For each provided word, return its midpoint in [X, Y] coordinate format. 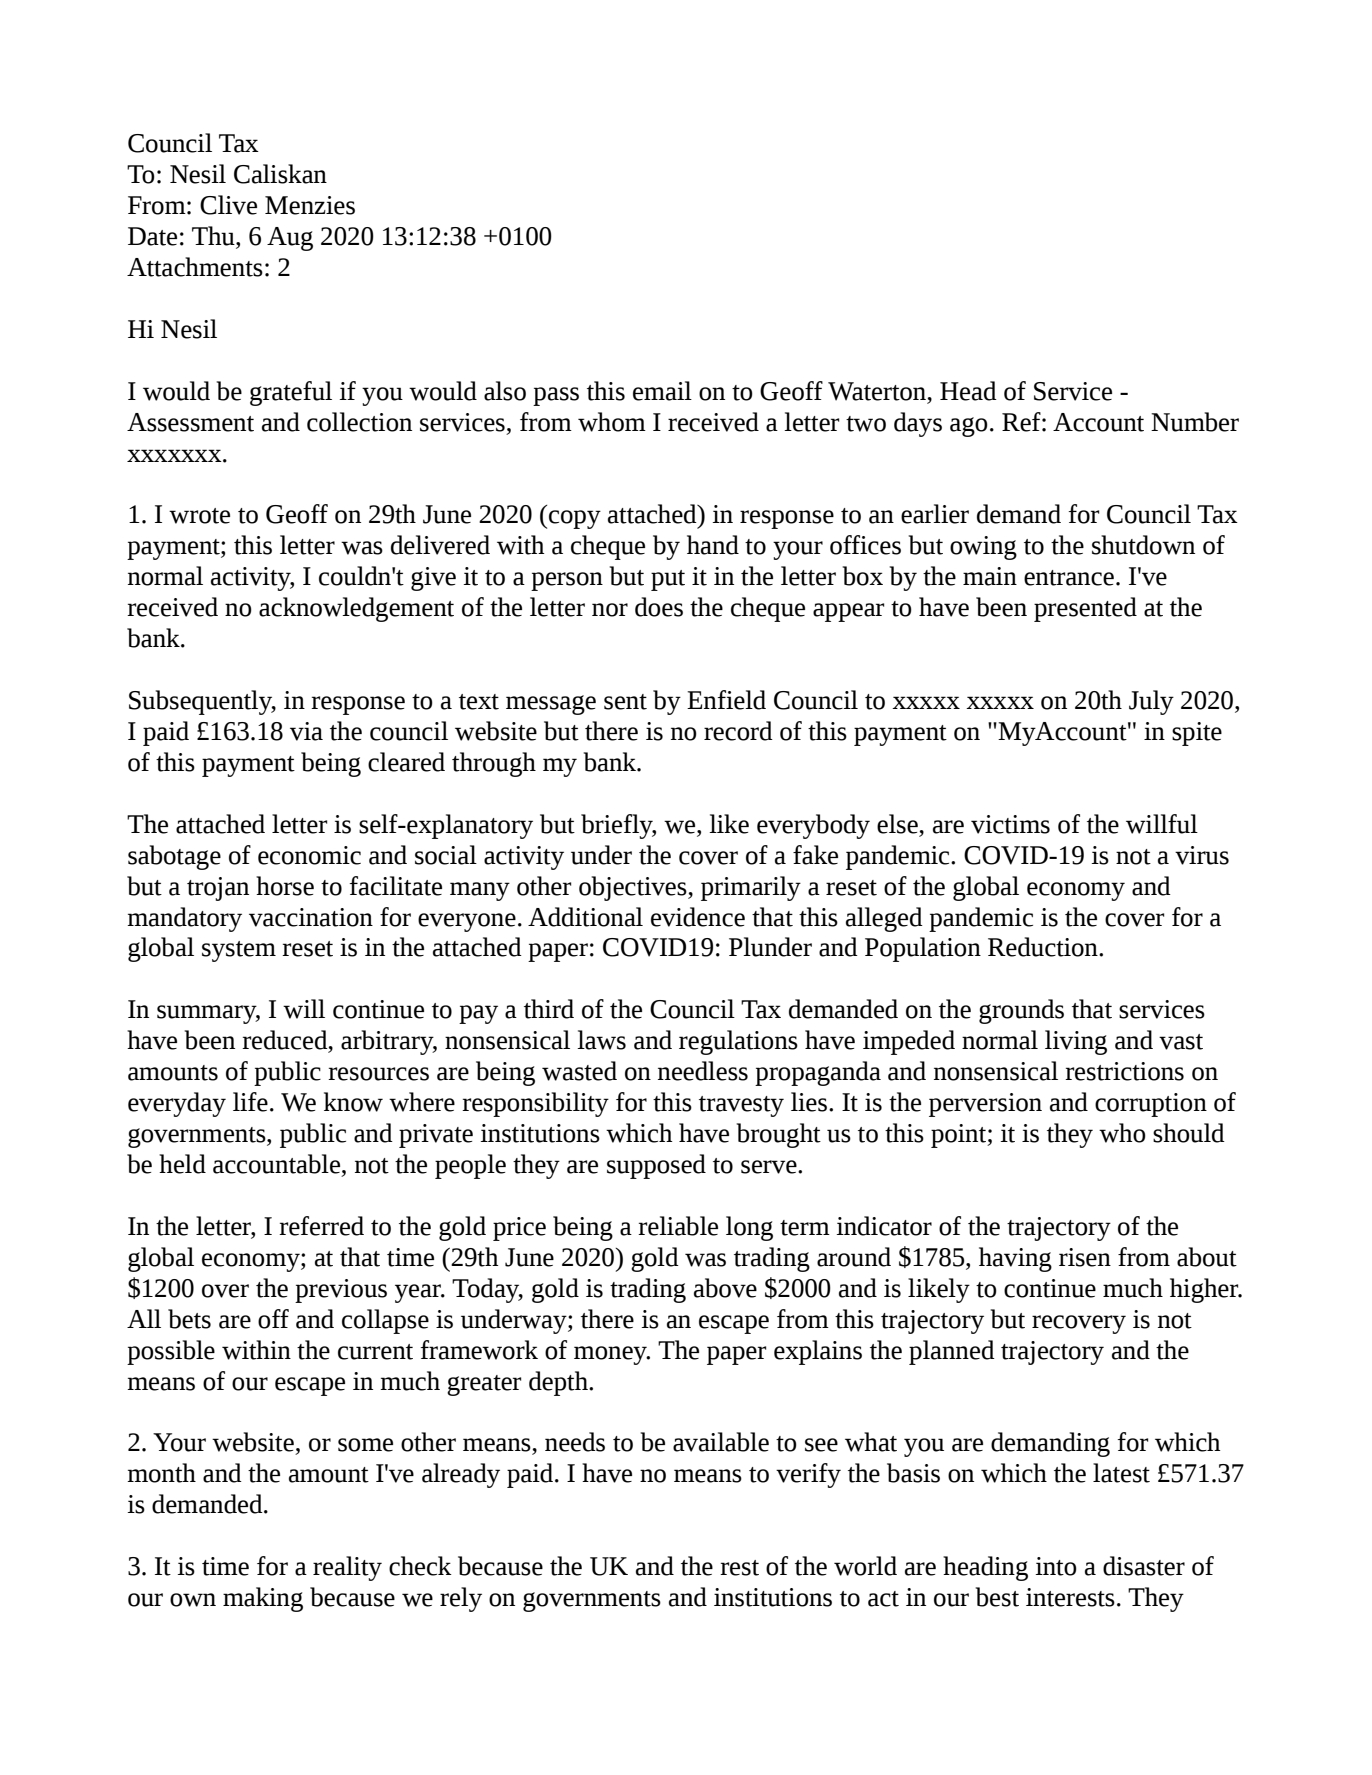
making [263, 1599]
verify [808, 1475]
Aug [290, 239]
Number [1195, 422]
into [1056, 1566]
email [662, 391]
